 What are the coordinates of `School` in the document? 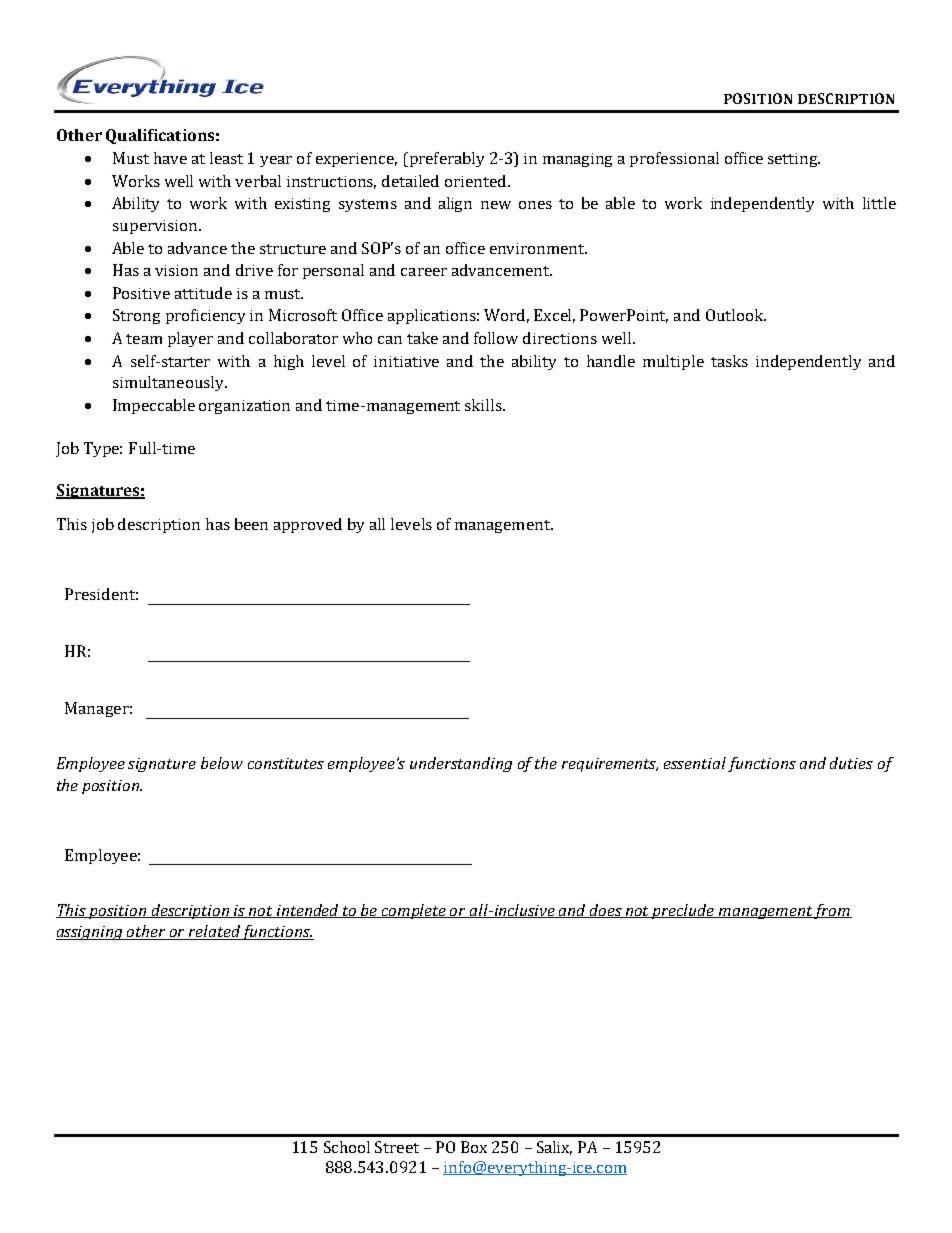 It's located at (347, 1147).
